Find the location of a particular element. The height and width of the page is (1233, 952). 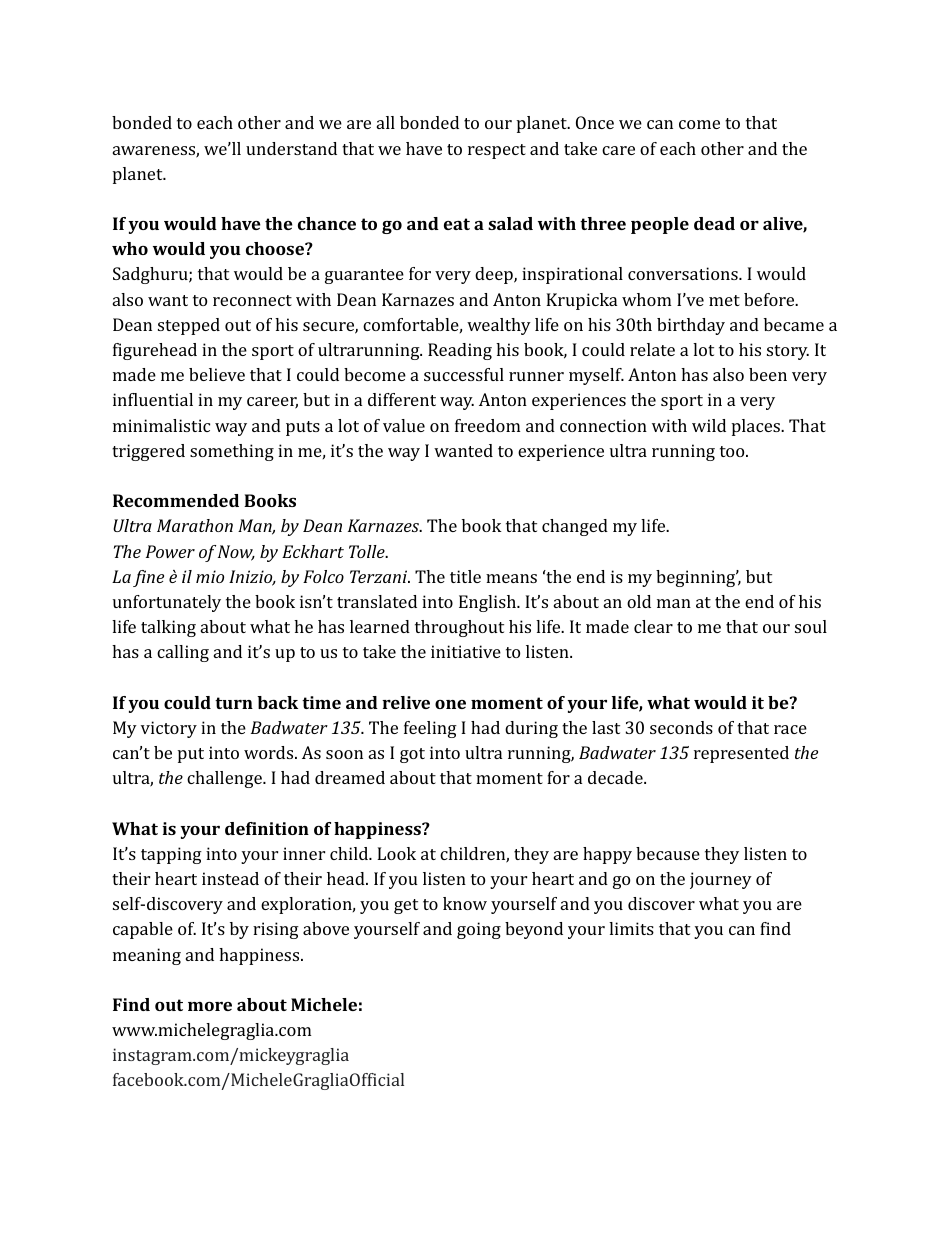

going is located at coordinates (479, 930).
